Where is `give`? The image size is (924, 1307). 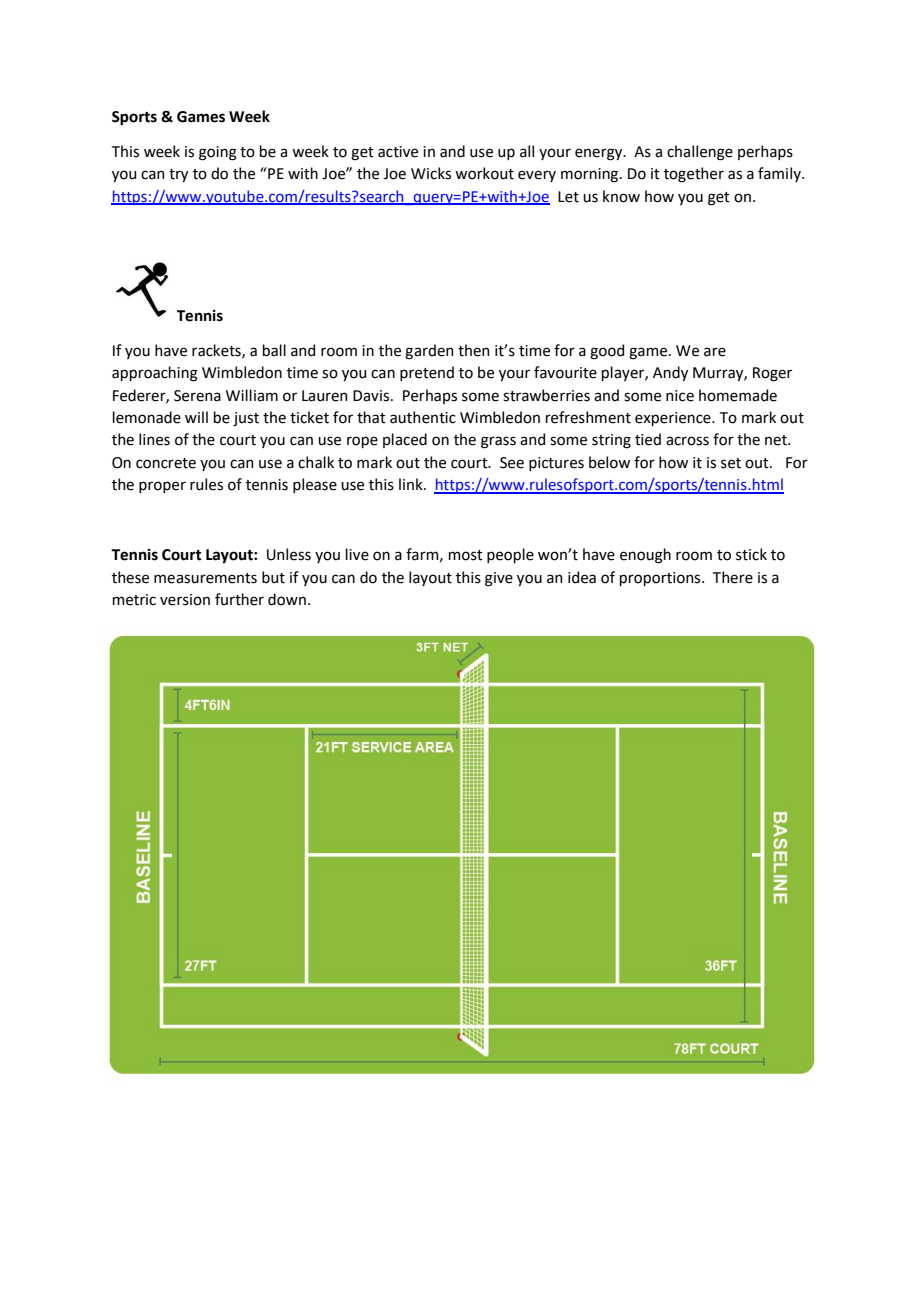
give is located at coordinates (499, 579).
